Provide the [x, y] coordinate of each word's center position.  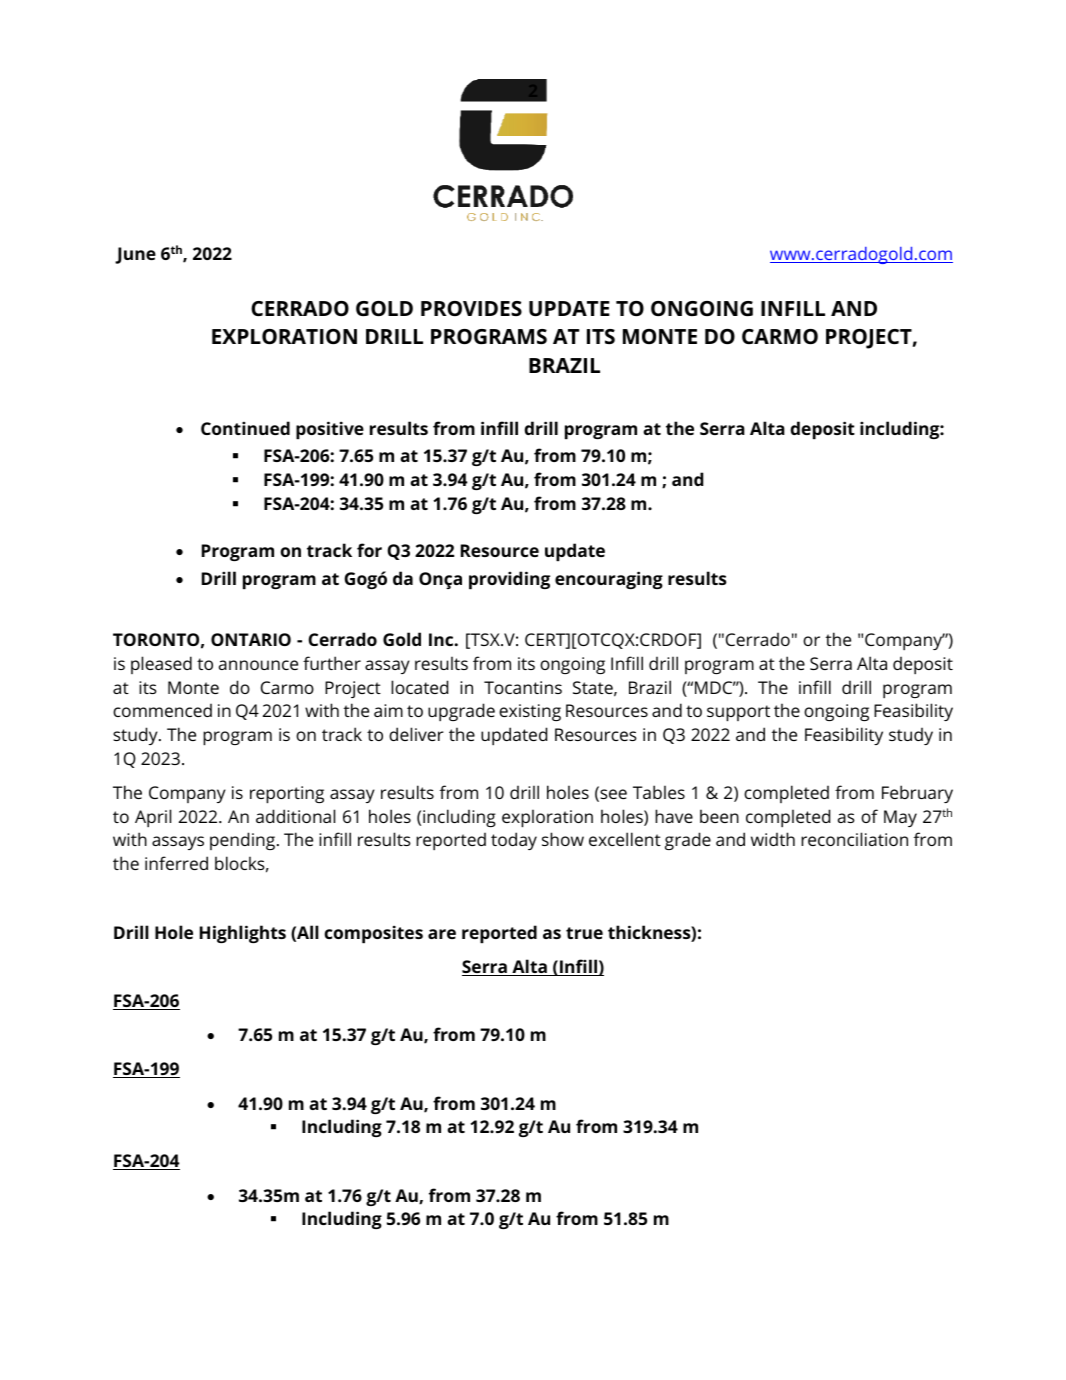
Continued [245, 428]
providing [509, 580]
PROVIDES [471, 308]
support [738, 713]
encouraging [609, 580]
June [135, 255]
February [917, 794]
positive [330, 430]
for [369, 550]
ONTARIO [251, 639]
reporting [287, 794]
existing [530, 712]
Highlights [243, 934]
